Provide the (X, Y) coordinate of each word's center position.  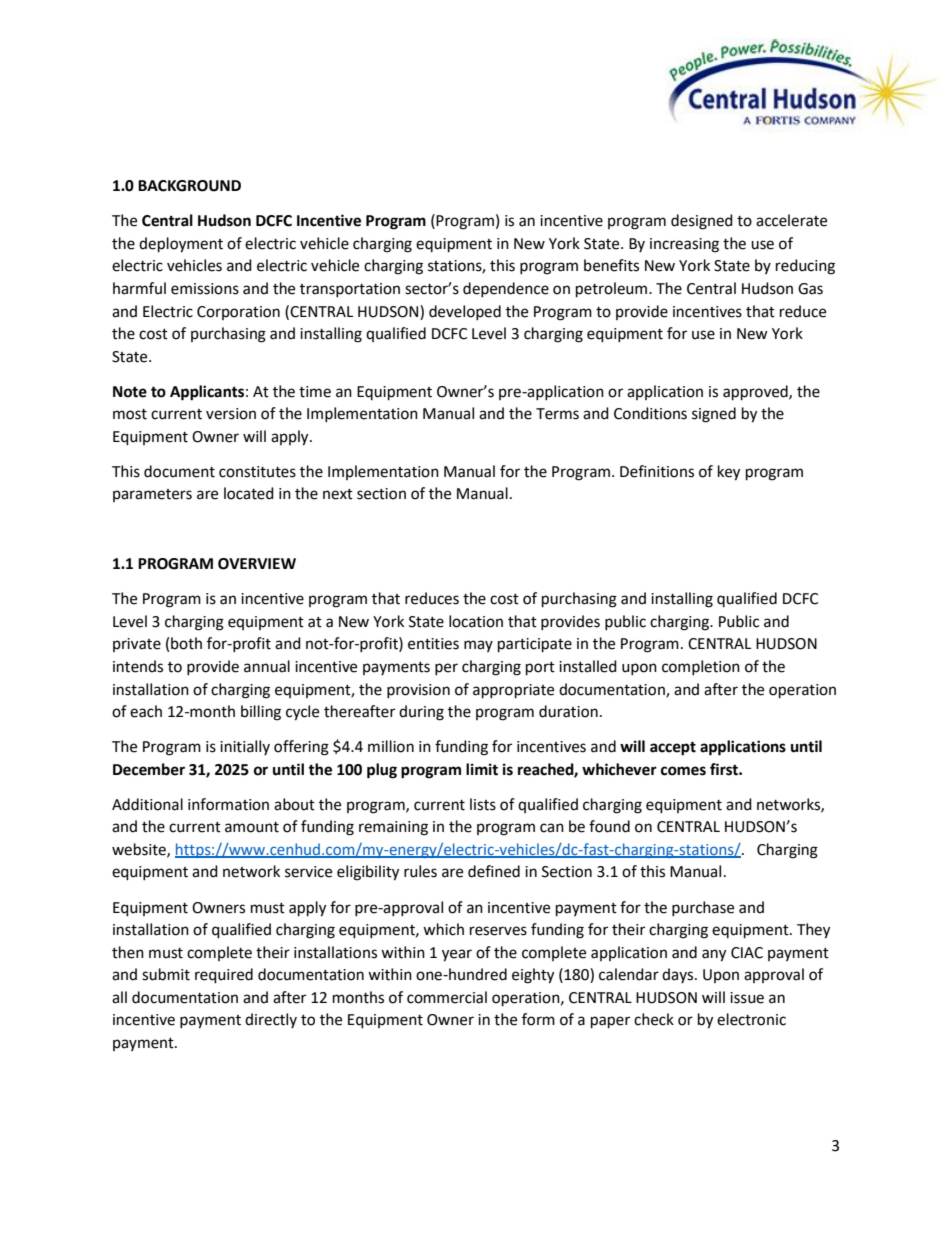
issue (747, 998)
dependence (506, 289)
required (224, 976)
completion (701, 667)
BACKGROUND (189, 186)
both (186, 643)
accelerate (791, 220)
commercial (447, 997)
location (476, 621)
